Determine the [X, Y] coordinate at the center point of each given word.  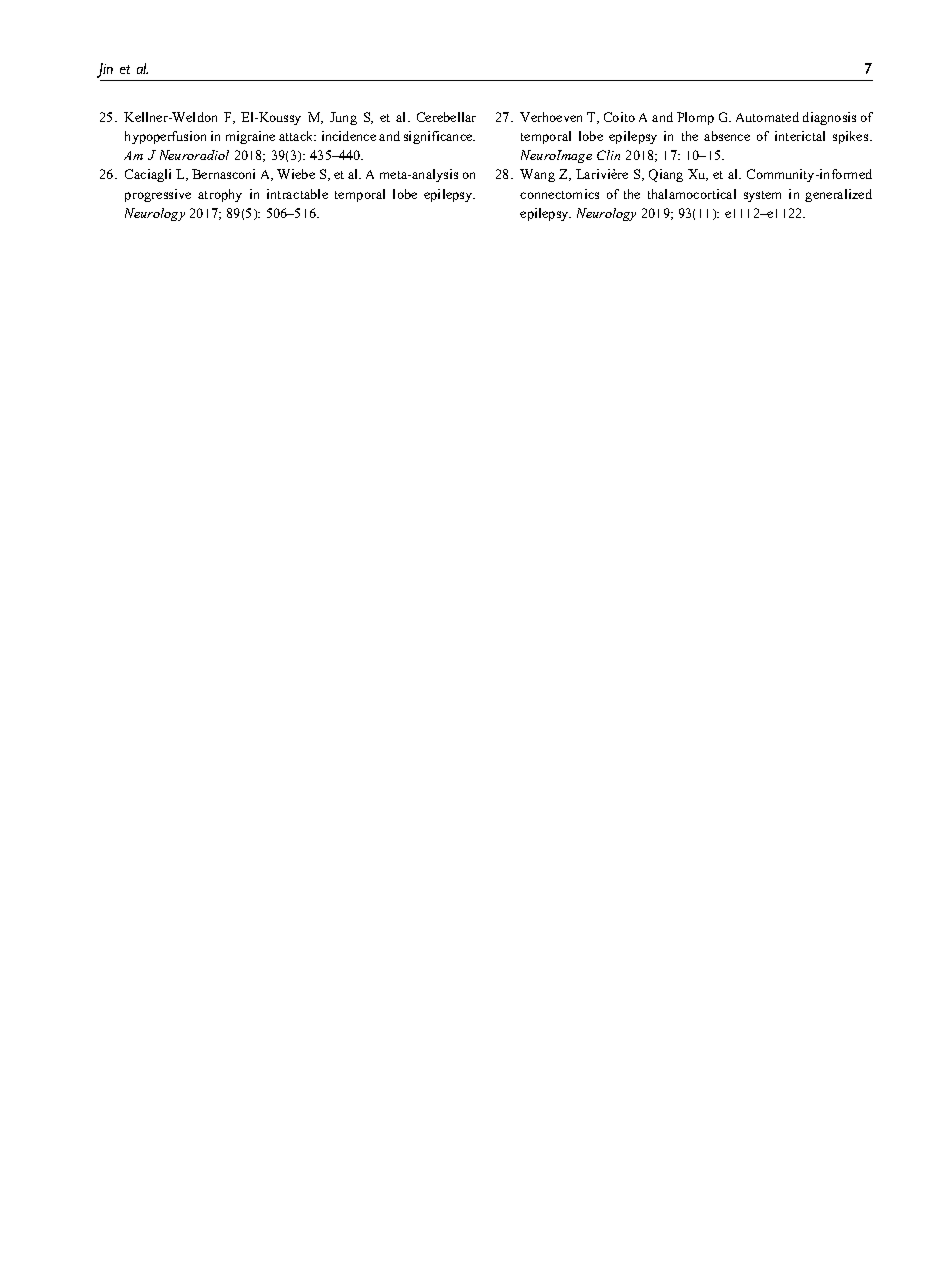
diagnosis [829, 118]
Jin [106, 72]
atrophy [220, 195]
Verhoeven [551, 117]
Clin [608, 155]
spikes [852, 137]
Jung [343, 118]
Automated [767, 117]
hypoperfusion [165, 137]
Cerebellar [446, 117]
